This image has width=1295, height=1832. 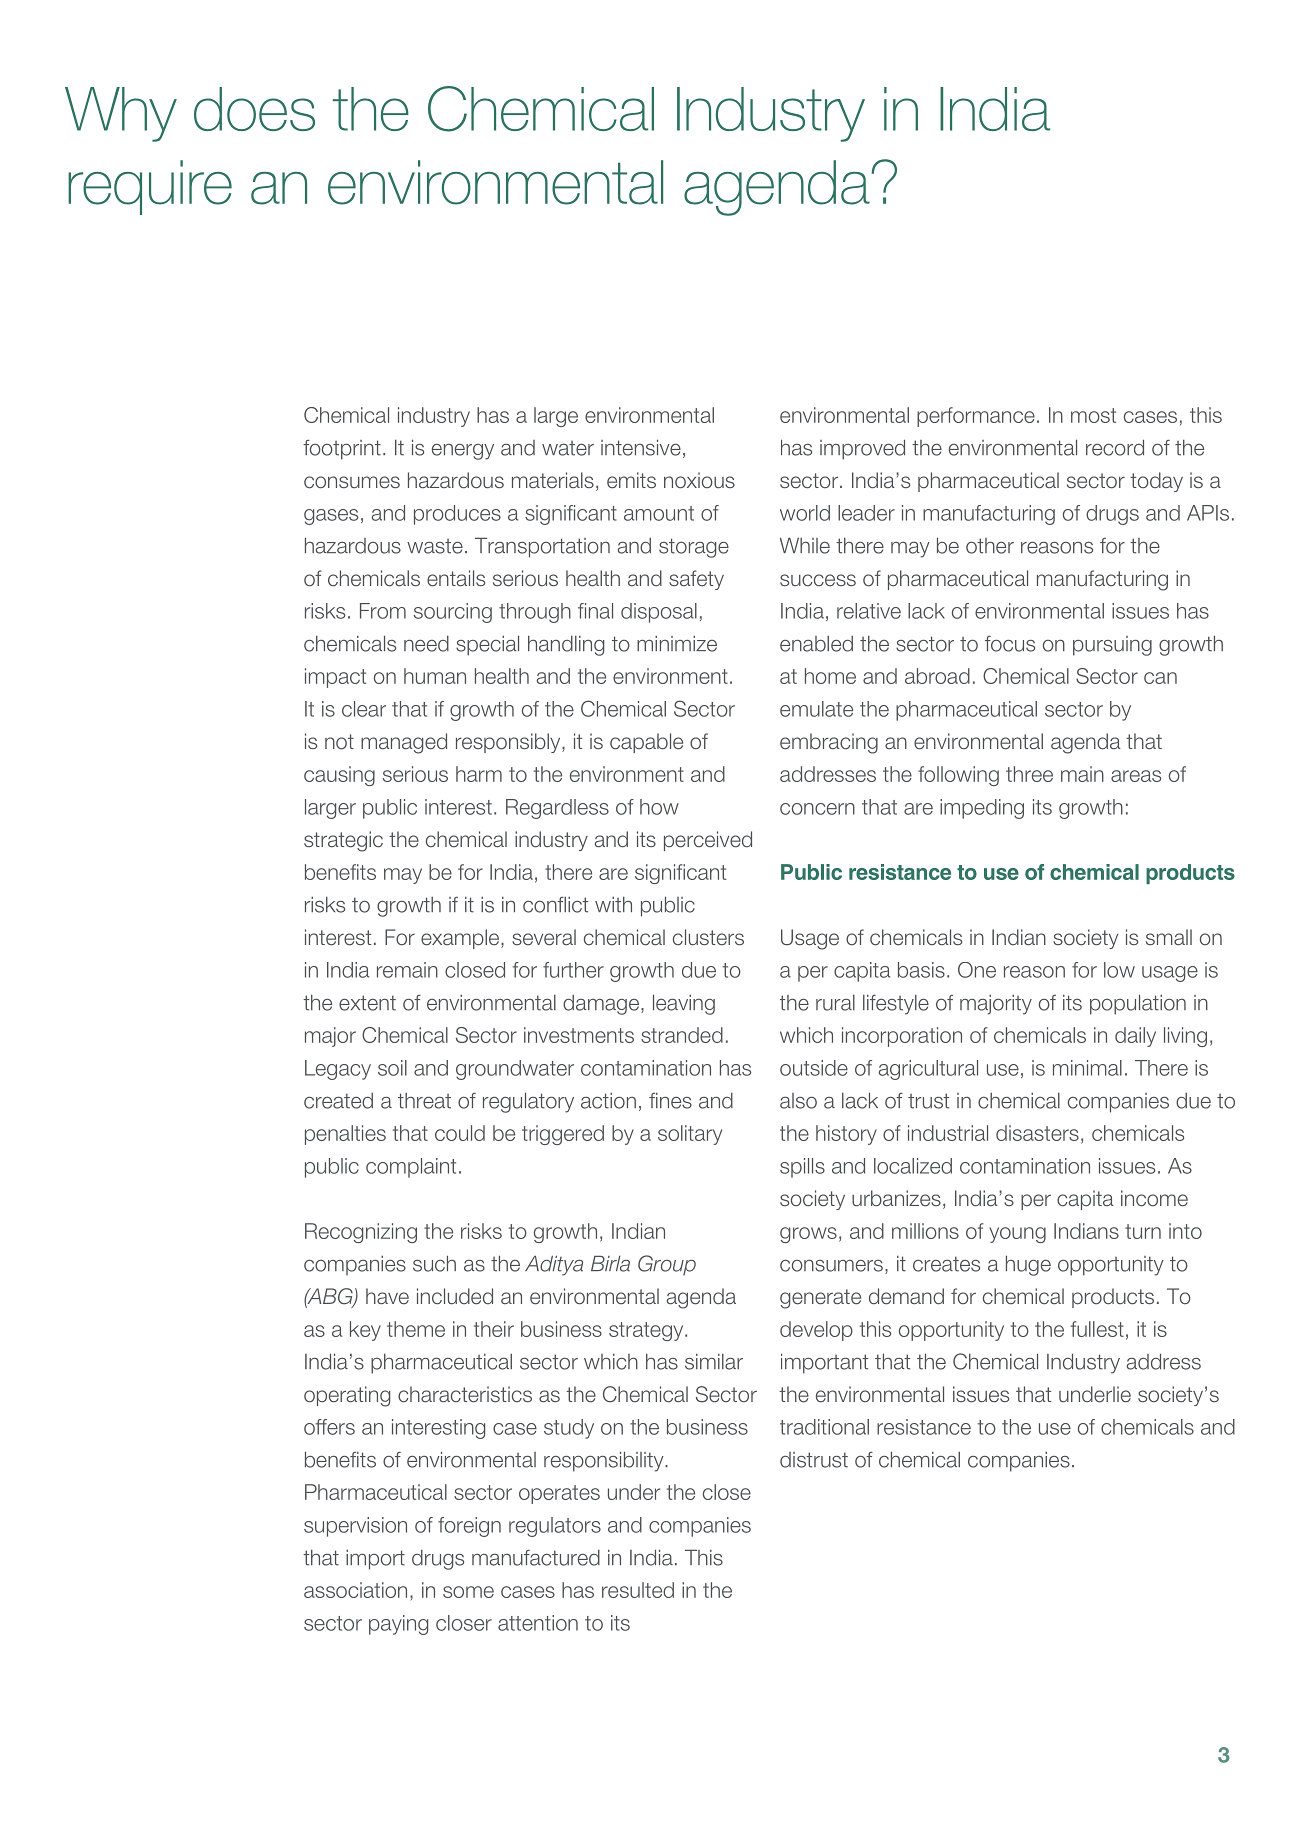 What do you see at coordinates (1017, 1235) in the image?
I see `young` at bounding box center [1017, 1235].
